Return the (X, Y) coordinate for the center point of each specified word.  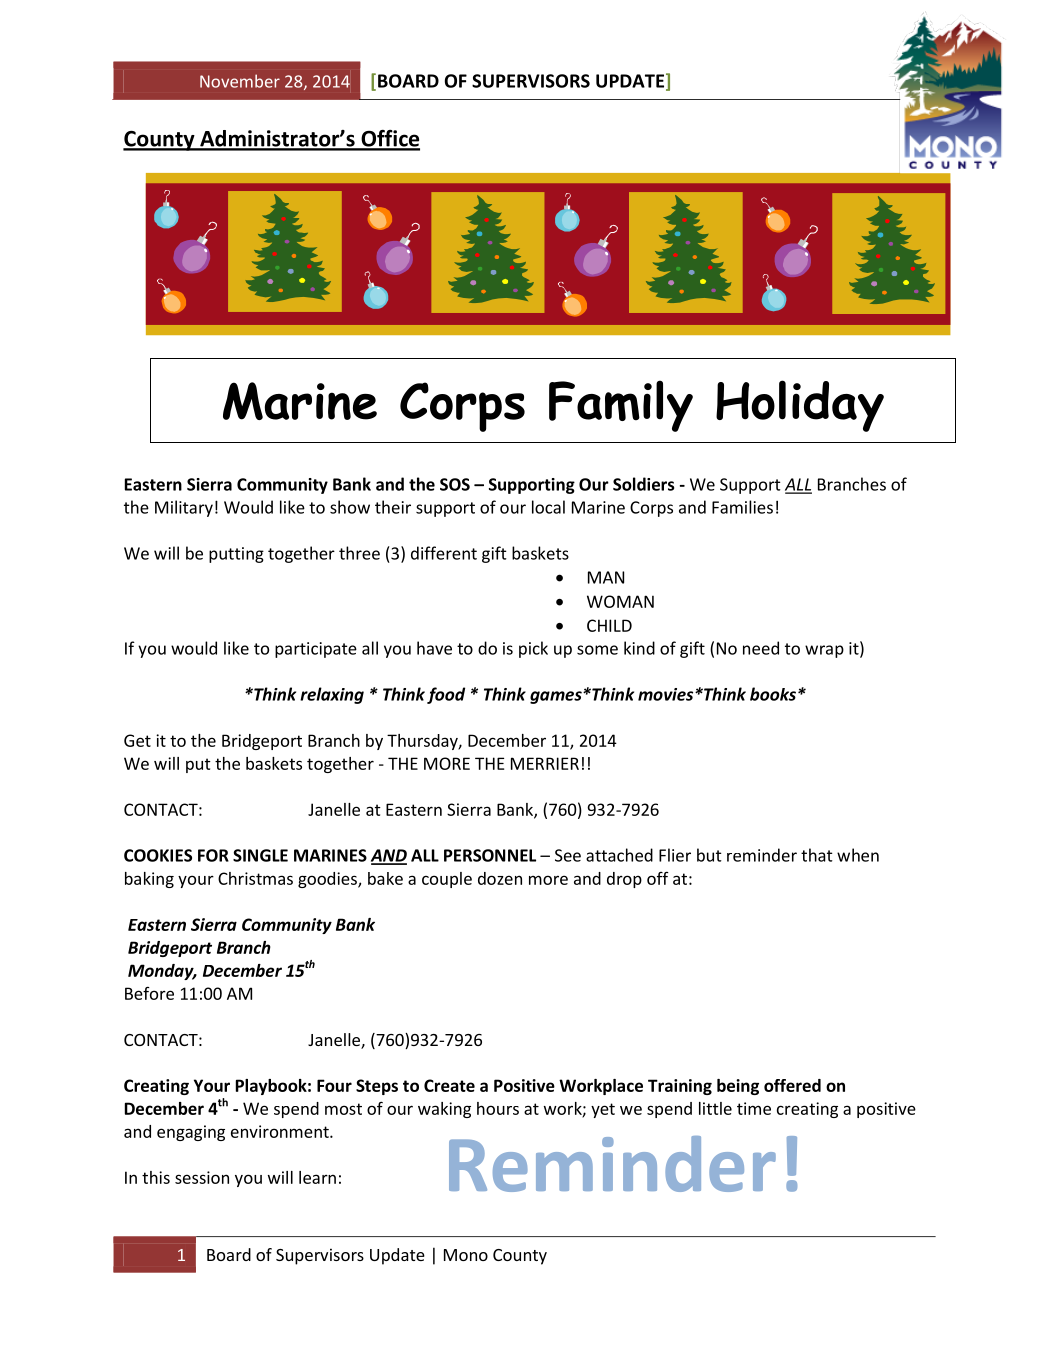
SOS (455, 484)
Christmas (255, 878)
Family (621, 406)
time (754, 1108)
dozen (500, 878)
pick (533, 649)
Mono (466, 1255)
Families (742, 507)
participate (316, 650)
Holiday (800, 406)
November (240, 81)
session (202, 1177)
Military (184, 508)
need (761, 648)
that (817, 855)
